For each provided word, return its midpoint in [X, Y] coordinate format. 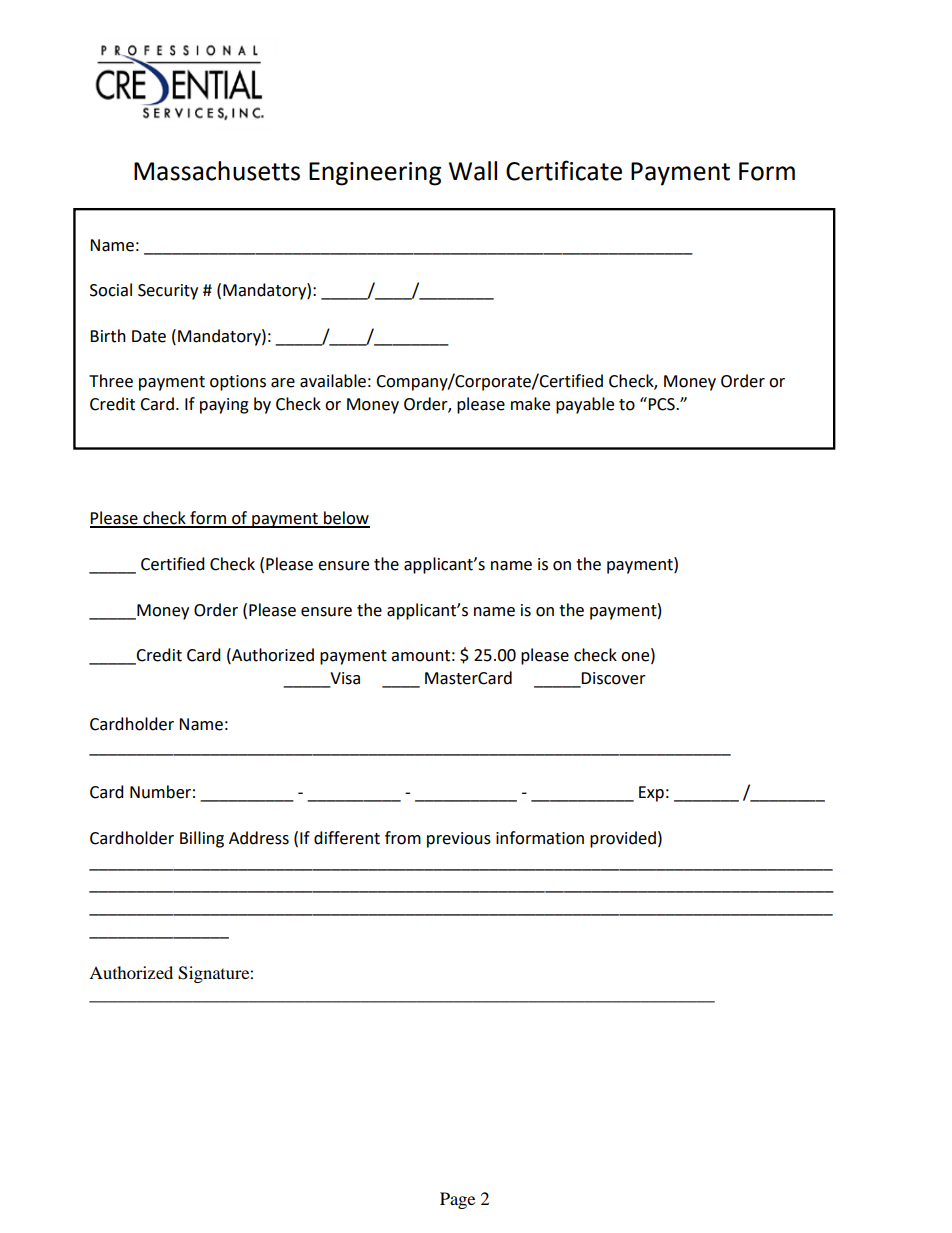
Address [259, 838]
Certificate [564, 170]
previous [459, 840]
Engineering [375, 174]
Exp [651, 794]
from [403, 838]
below [346, 519]
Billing [202, 839]
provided [623, 839]
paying [224, 406]
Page [457, 1200]
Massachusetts [217, 171]
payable [585, 405]
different [347, 838]
